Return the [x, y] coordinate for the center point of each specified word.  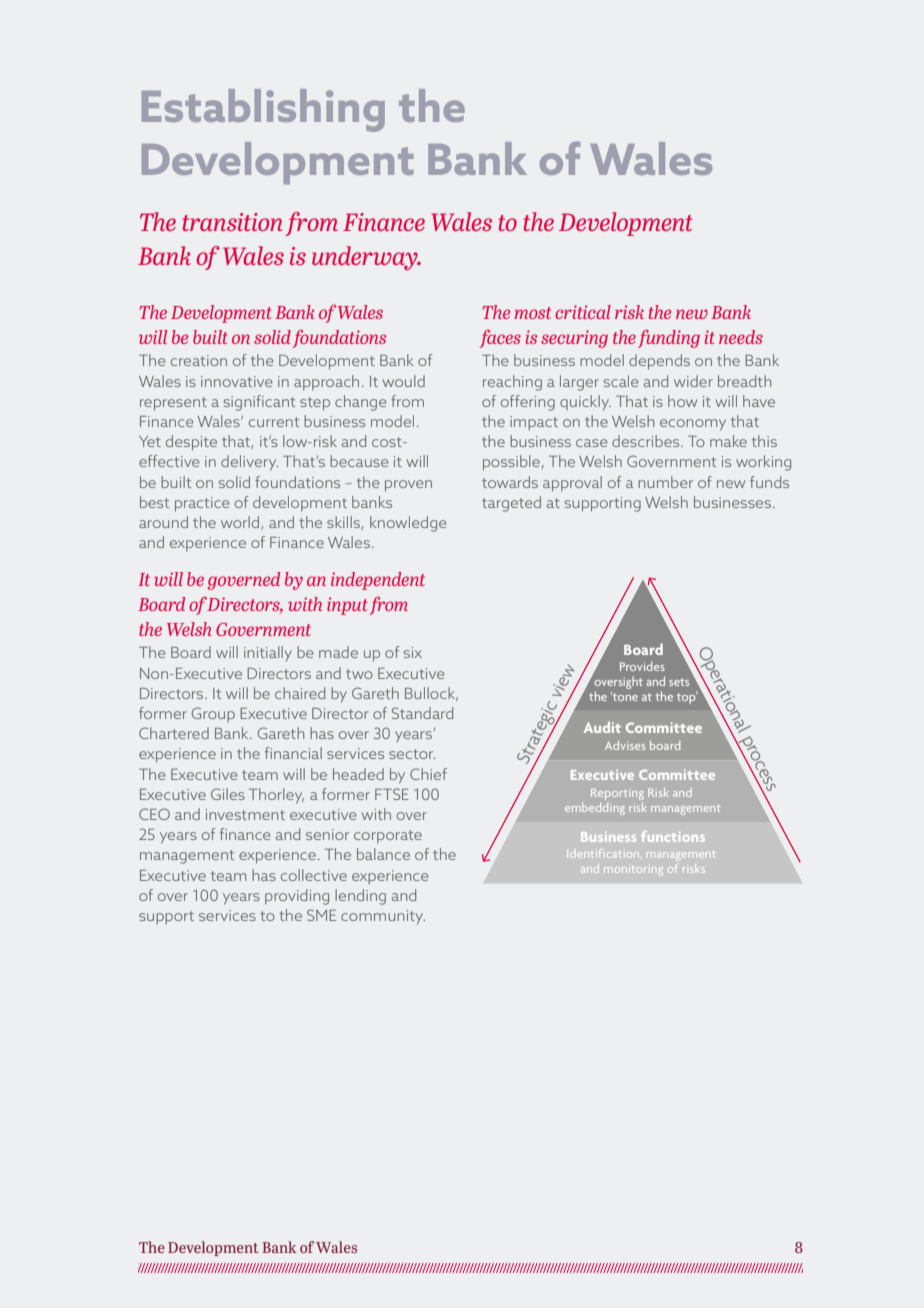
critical [583, 312]
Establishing [263, 110]
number [665, 482]
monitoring [633, 871]
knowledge [408, 524]
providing [297, 897]
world [241, 523]
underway [366, 258]
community [383, 917]
